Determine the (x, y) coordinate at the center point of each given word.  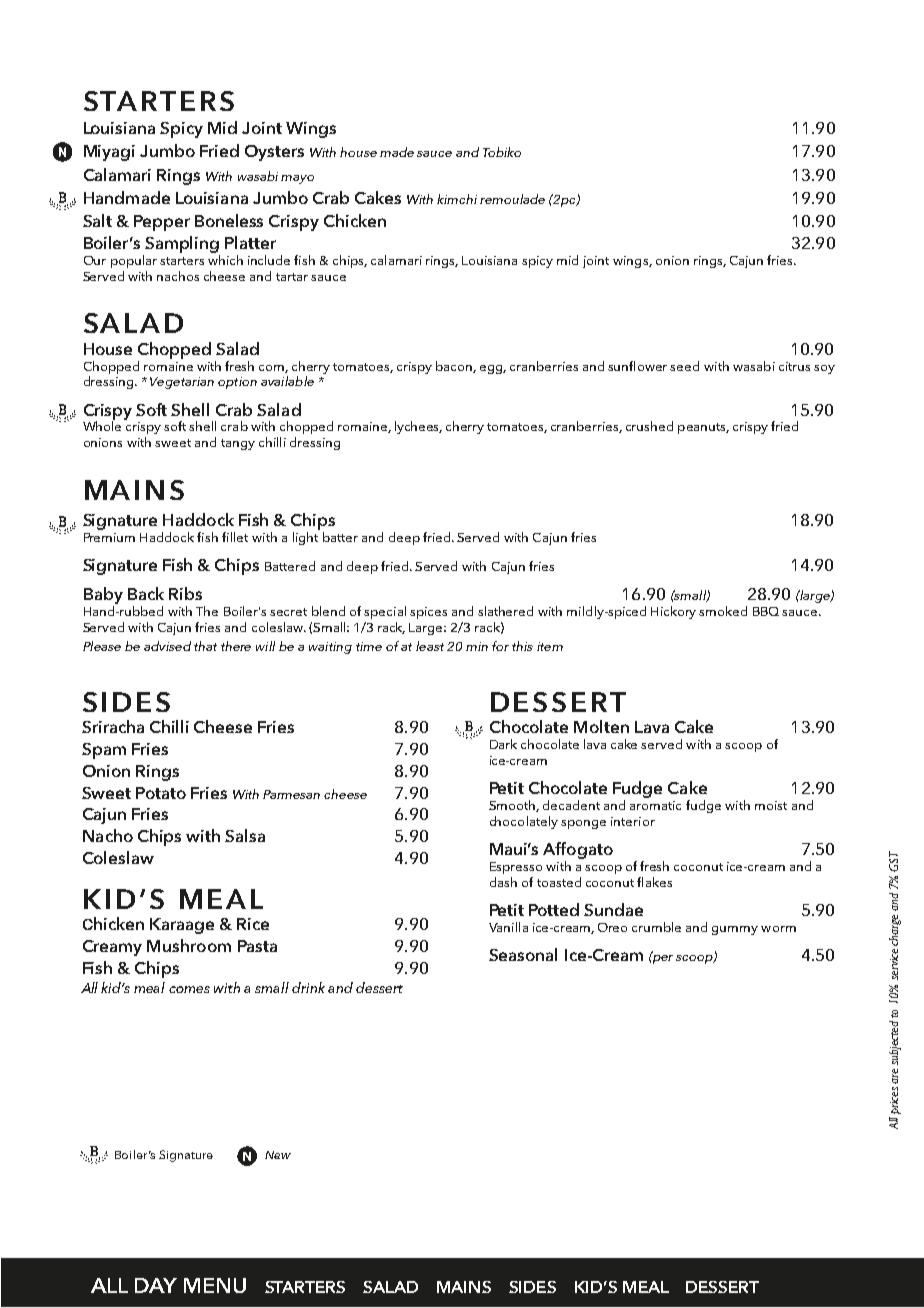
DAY (156, 1285)
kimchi (457, 199)
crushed (649, 426)
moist (771, 805)
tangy (238, 444)
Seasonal (523, 954)
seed (684, 366)
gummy (735, 930)
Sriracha (113, 726)
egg (493, 369)
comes (189, 989)
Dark (503, 744)
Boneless (229, 220)
